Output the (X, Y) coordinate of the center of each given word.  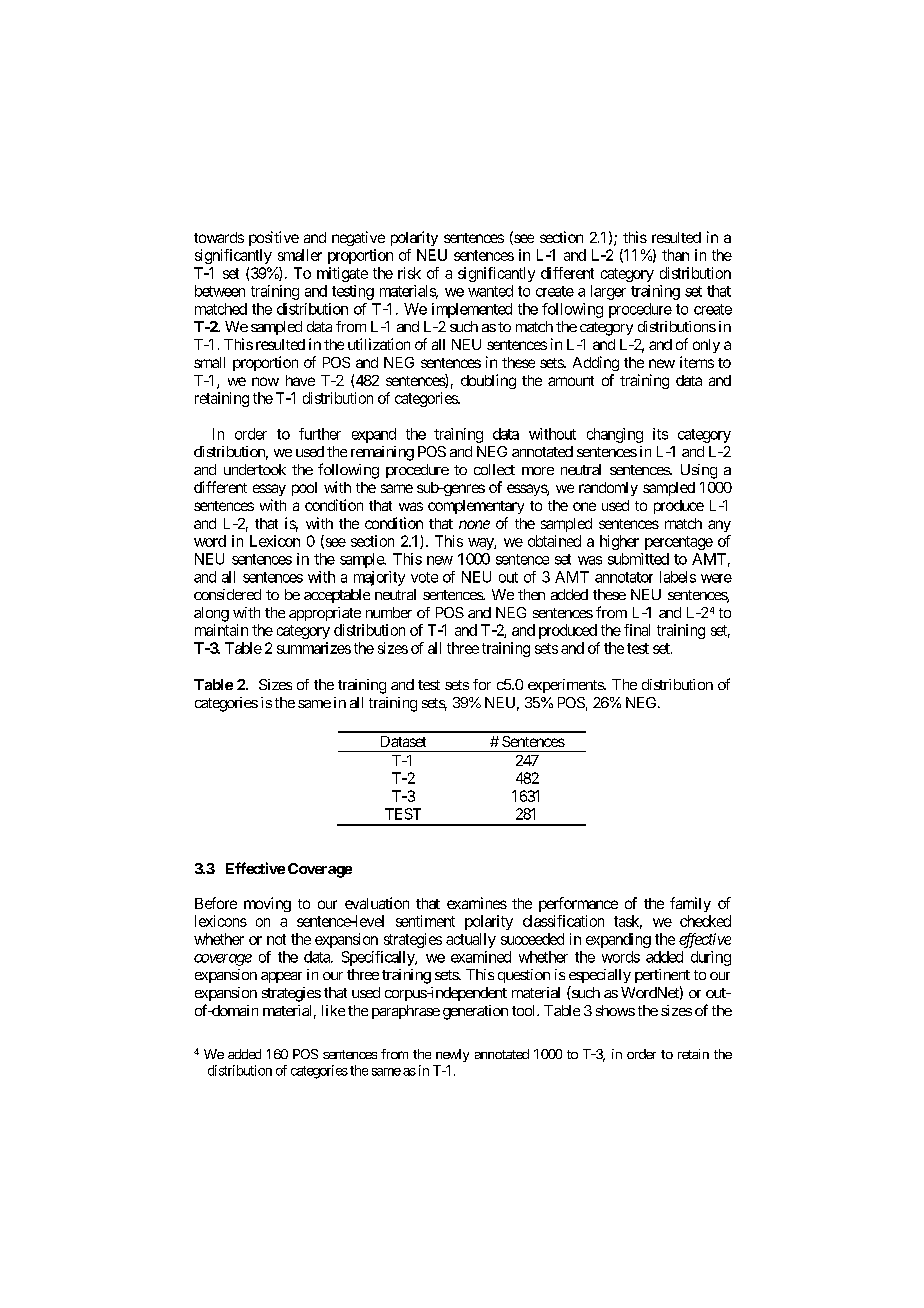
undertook (255, 469)
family (690, 904)
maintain (221, 630)
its (660, 434)
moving (267, 904)
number (389, 612)
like (333, 1010)
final (637, 630)
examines (477, 903)
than (675, 255)
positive (274, 238)
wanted (490, 291)
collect (494, 469)
